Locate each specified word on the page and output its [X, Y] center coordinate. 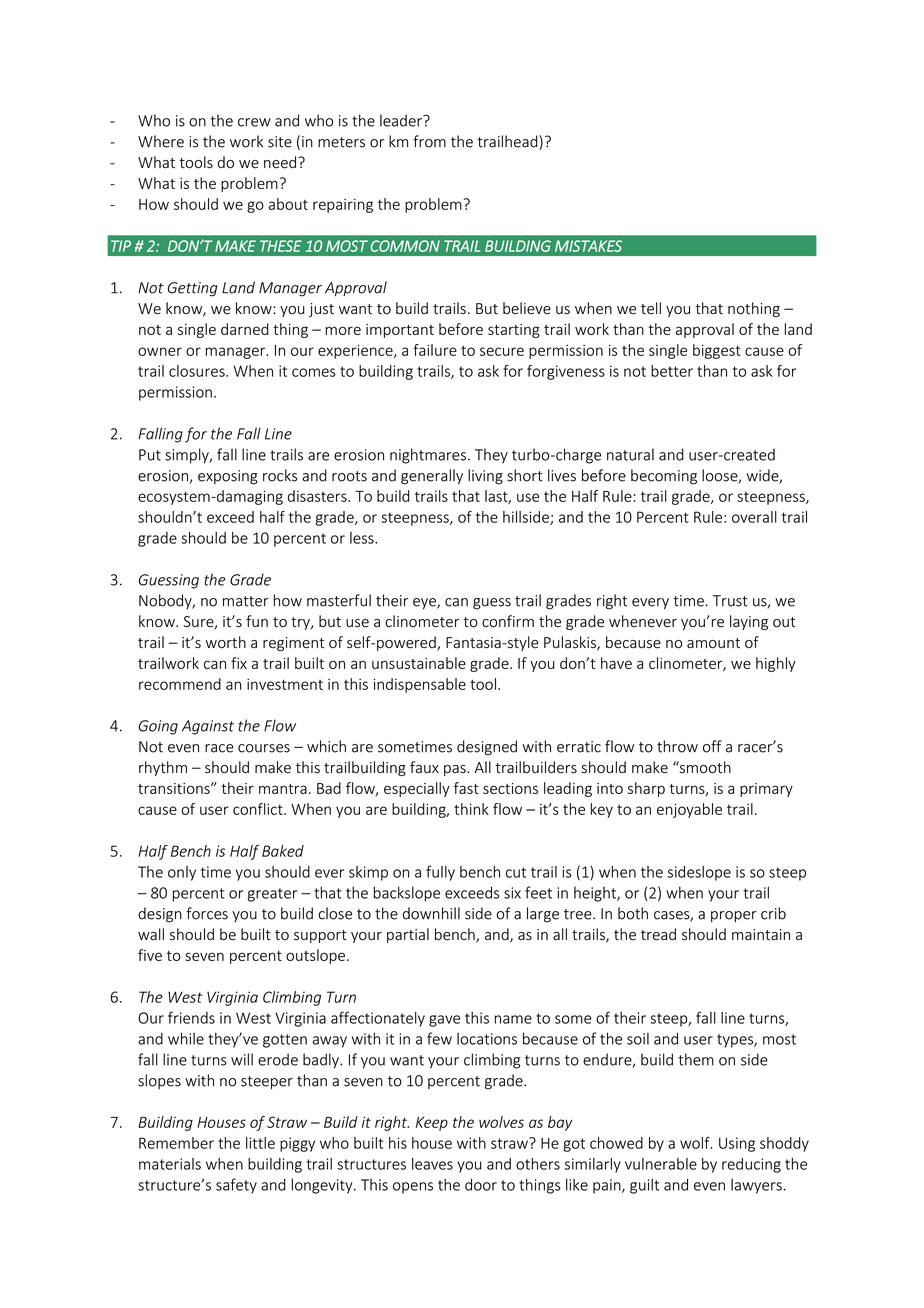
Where [161, 141]
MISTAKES [588, 246]
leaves [432, 1164]
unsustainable [419, 663]
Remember [176, 1143]
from [429, 141]
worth [226, 642]
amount [713, 643]
